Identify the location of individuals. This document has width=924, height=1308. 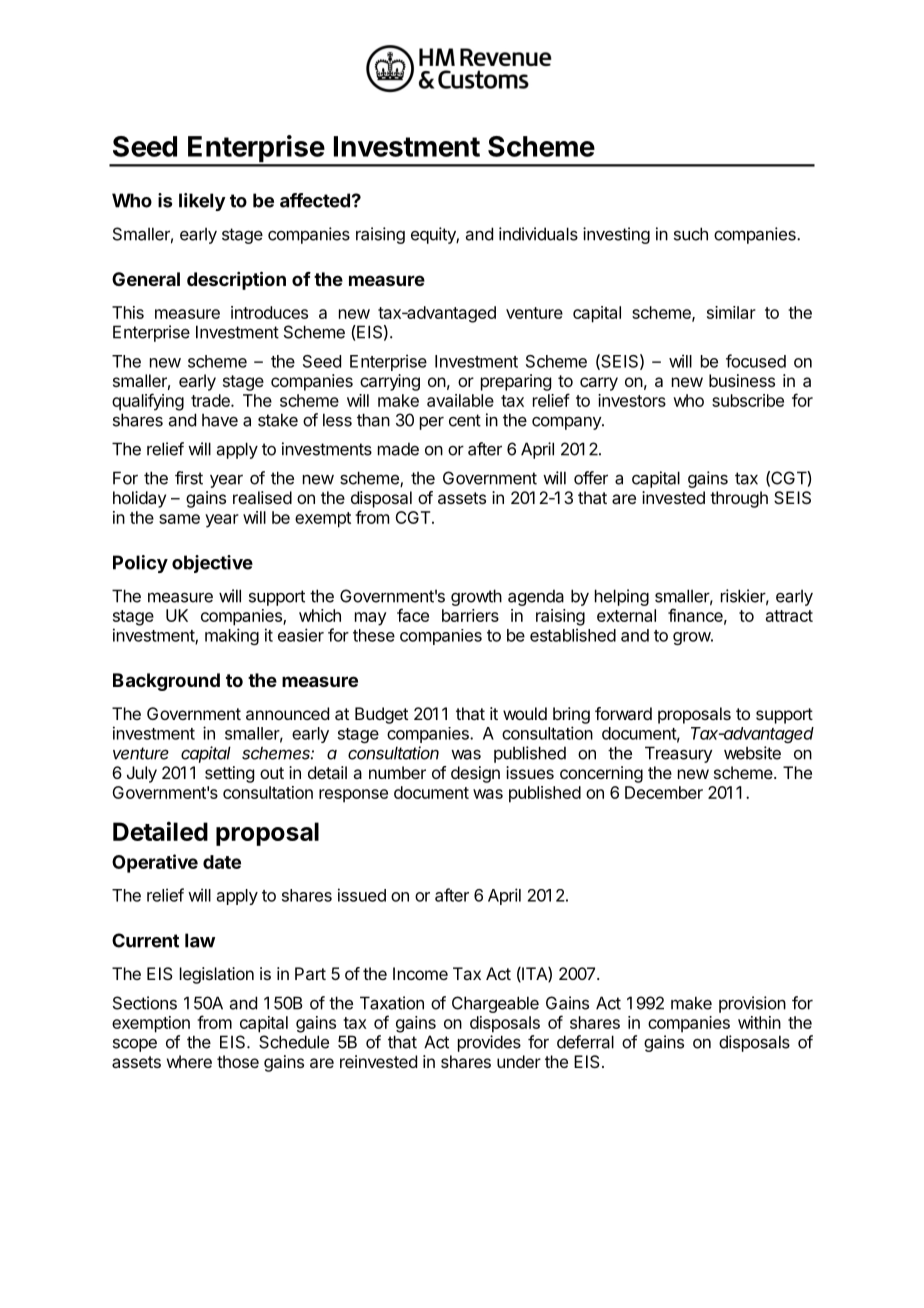
(538, 234).
